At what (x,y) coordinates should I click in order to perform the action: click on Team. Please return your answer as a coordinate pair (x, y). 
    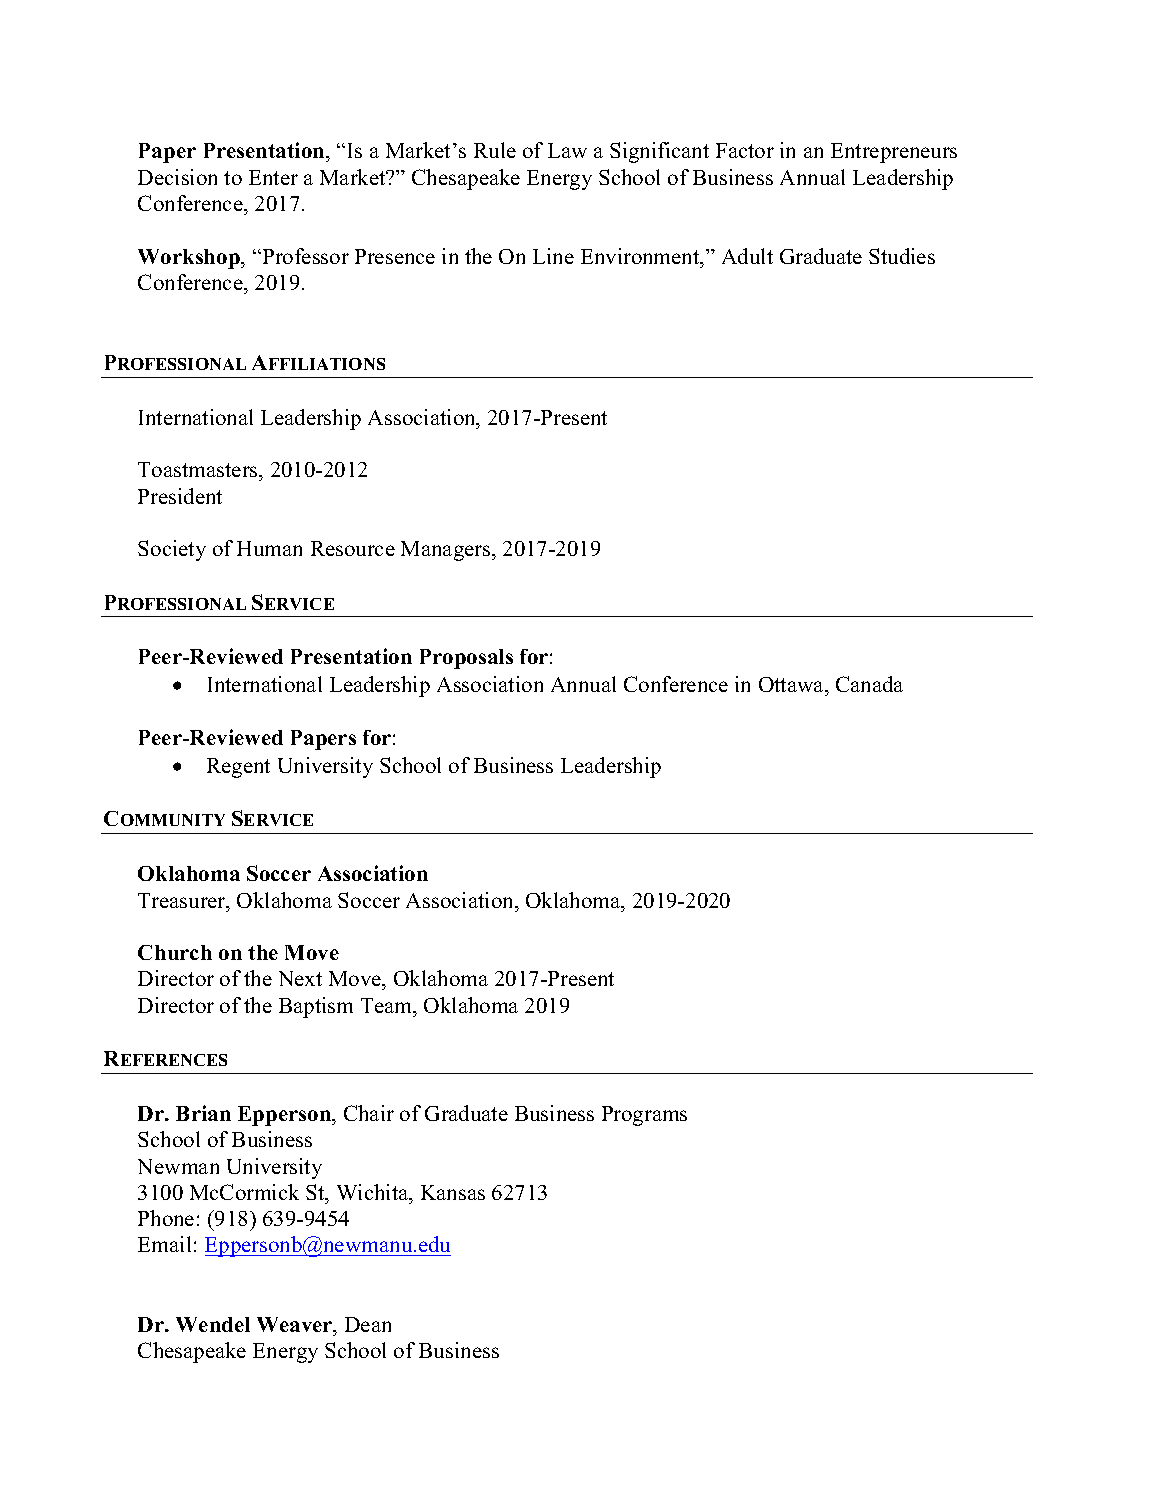
    Looking at the image, I should click on (388, 1005).
